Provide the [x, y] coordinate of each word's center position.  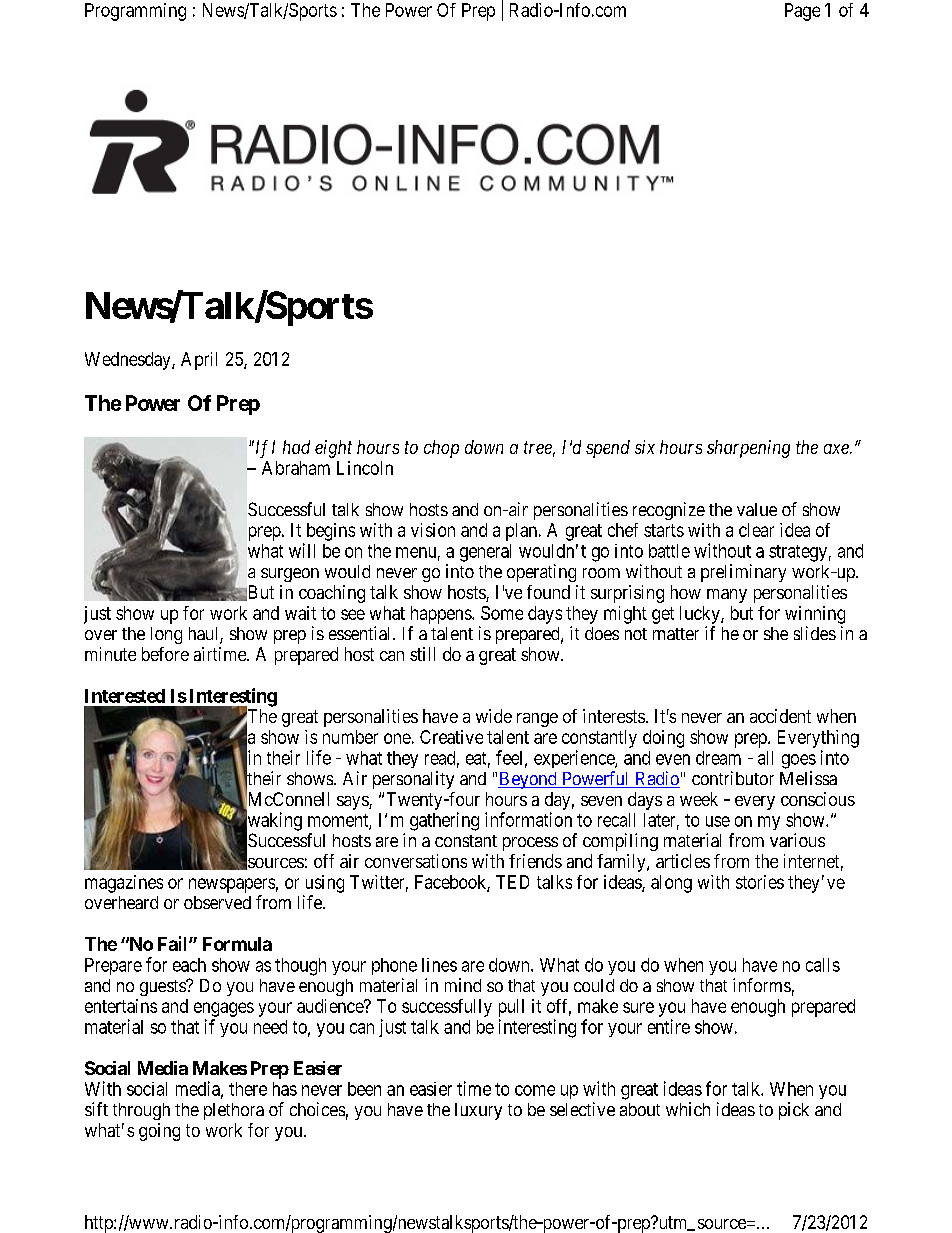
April [199, 361]
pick [794, 1111]
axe [837, 449]
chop [441, 449]
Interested [125, 696]
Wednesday [129, 361]
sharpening [748, 449]
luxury [478, 1111]
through [141, 1111]
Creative [451, 737]
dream [718, 758]
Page [802, 12]
